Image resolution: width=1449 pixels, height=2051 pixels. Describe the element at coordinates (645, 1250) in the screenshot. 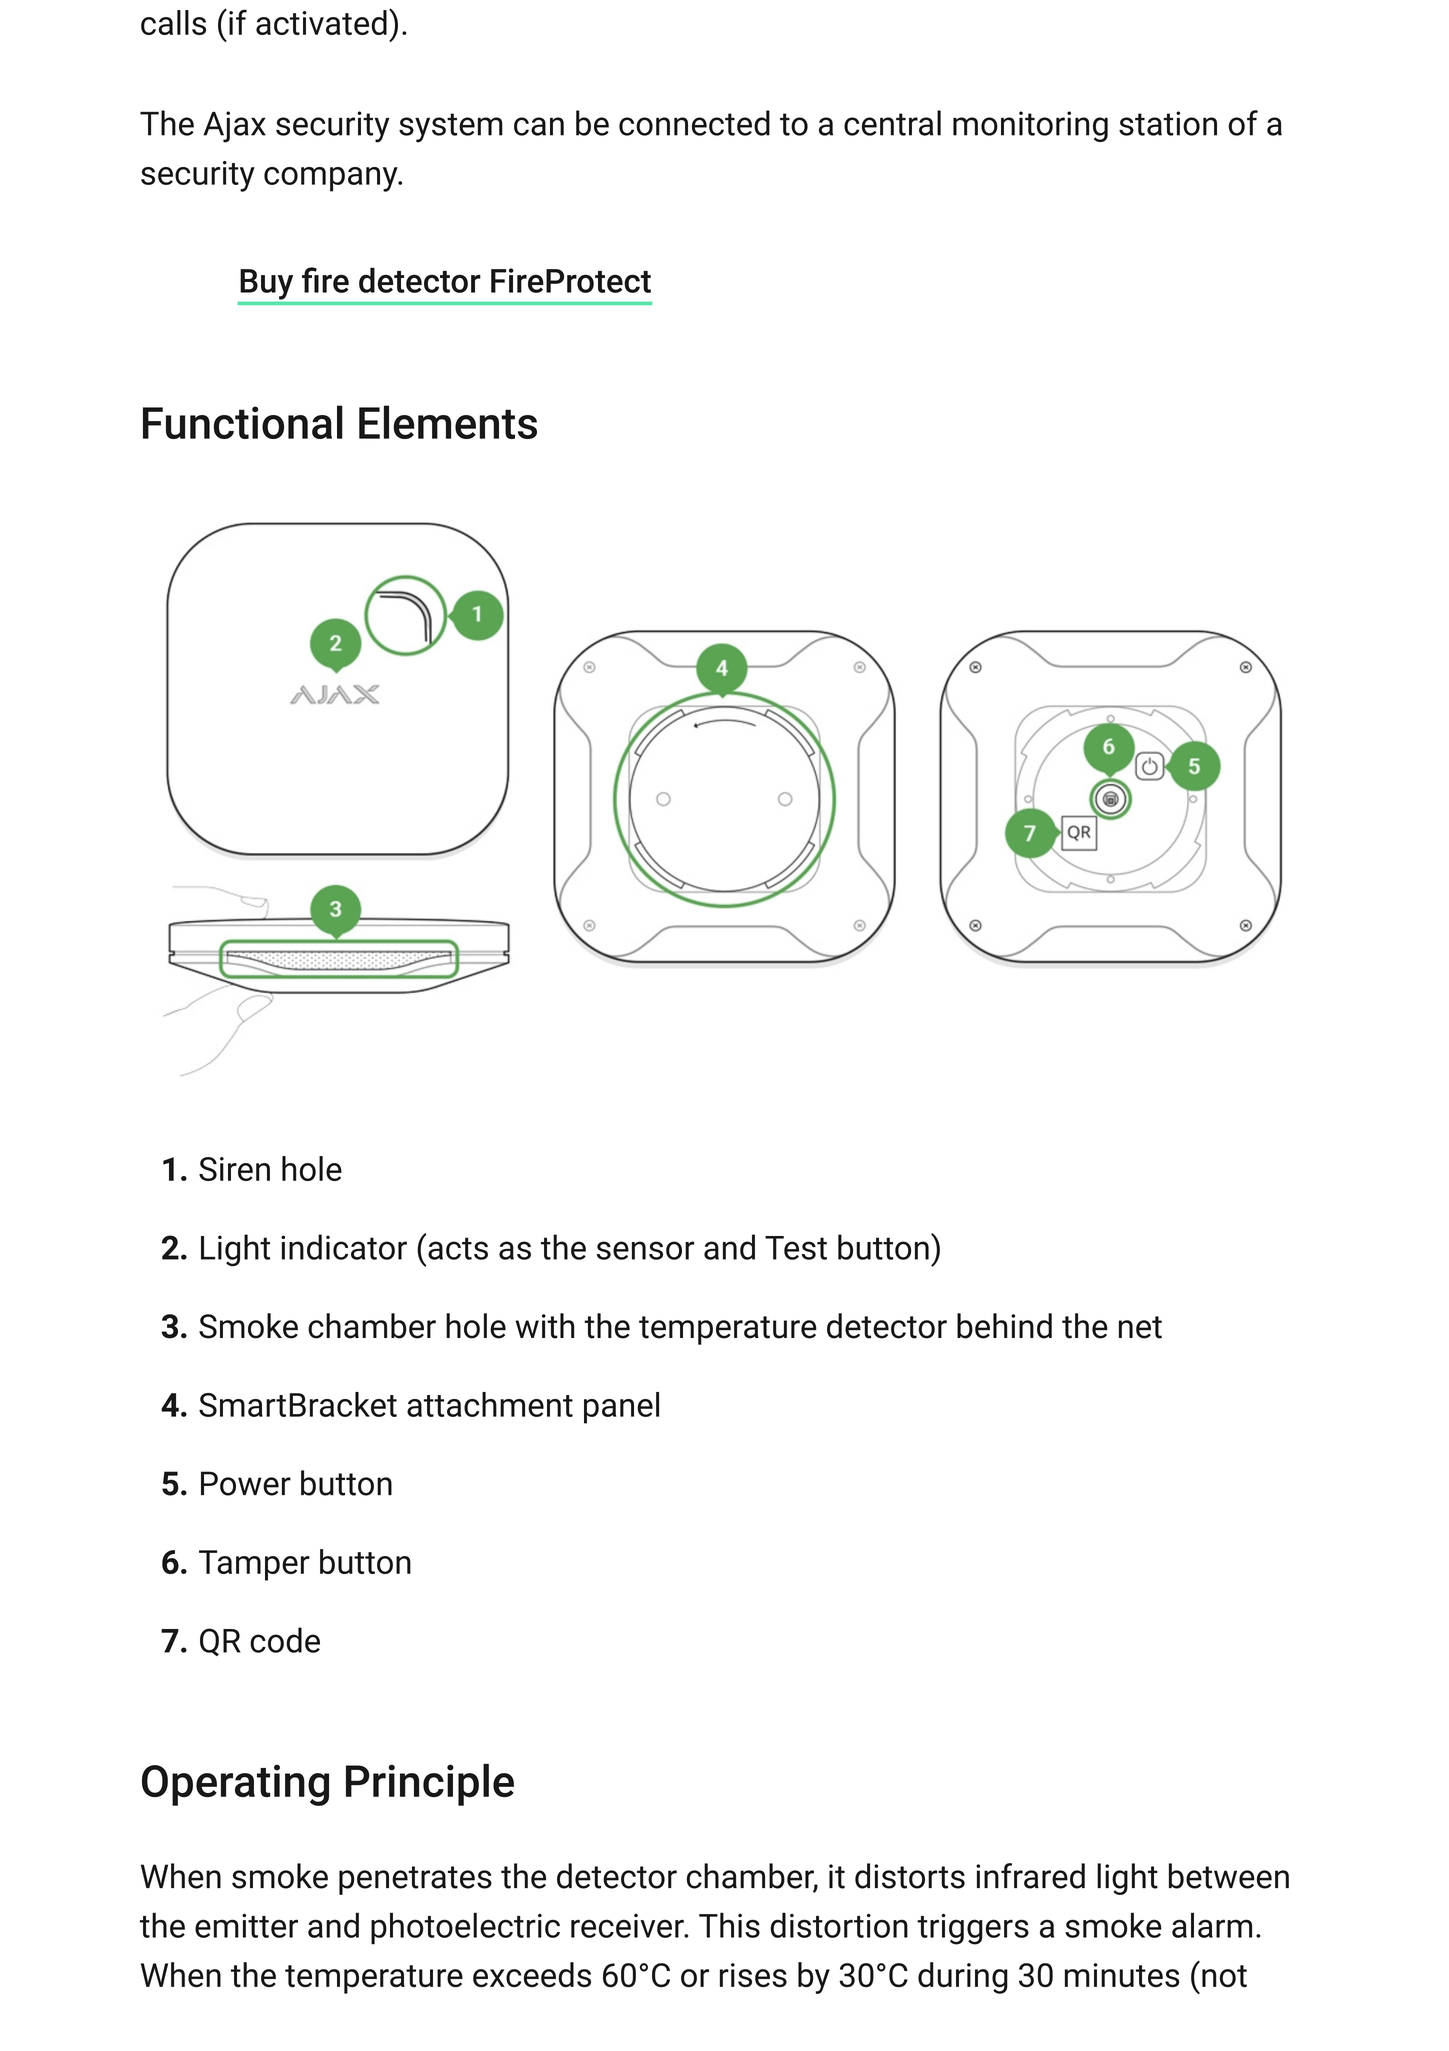

I see `sensor` at that location.
